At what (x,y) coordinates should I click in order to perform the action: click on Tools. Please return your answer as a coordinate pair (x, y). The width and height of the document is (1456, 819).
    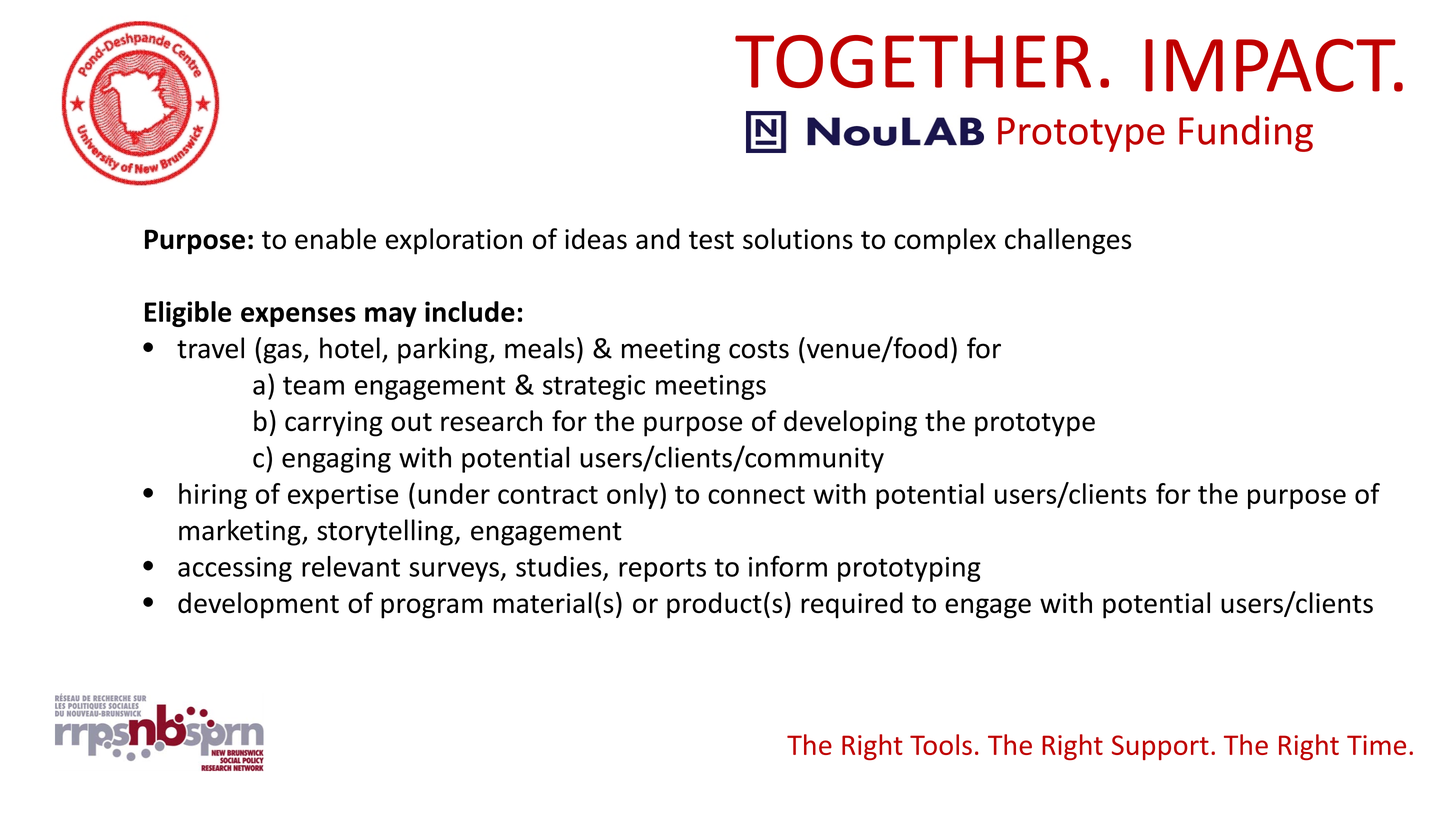
    Looking at the image, I should click on (941, 744).
